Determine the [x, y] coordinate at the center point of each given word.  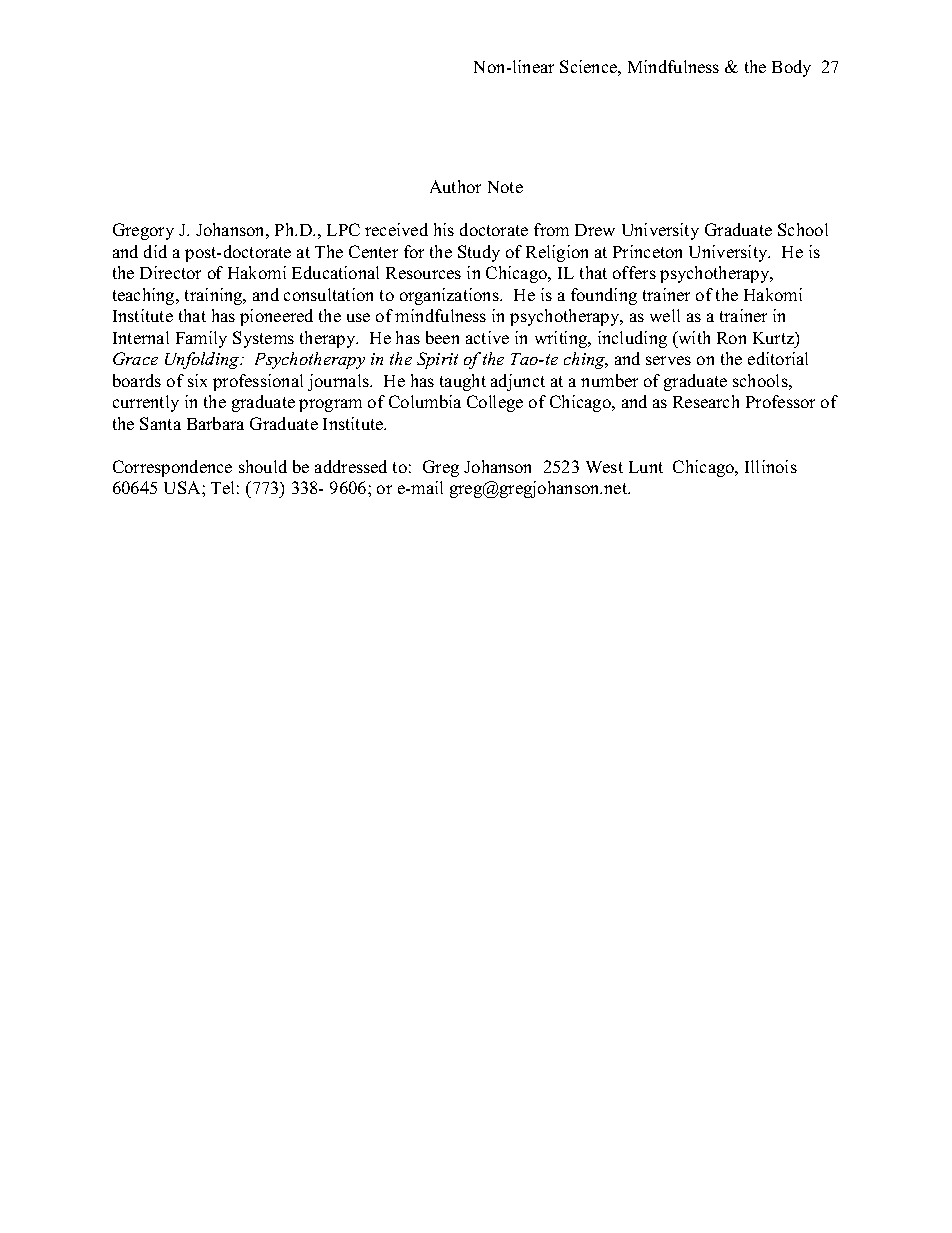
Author [455, 186]
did [155, 251]
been [442, 337]
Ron [731, 338]
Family [201, 339]
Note [505, 187]
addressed [351, 466]
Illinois [771, 466]
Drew [595, 230]
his [444, 229]
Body [791, 68]
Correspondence [172, 468]
